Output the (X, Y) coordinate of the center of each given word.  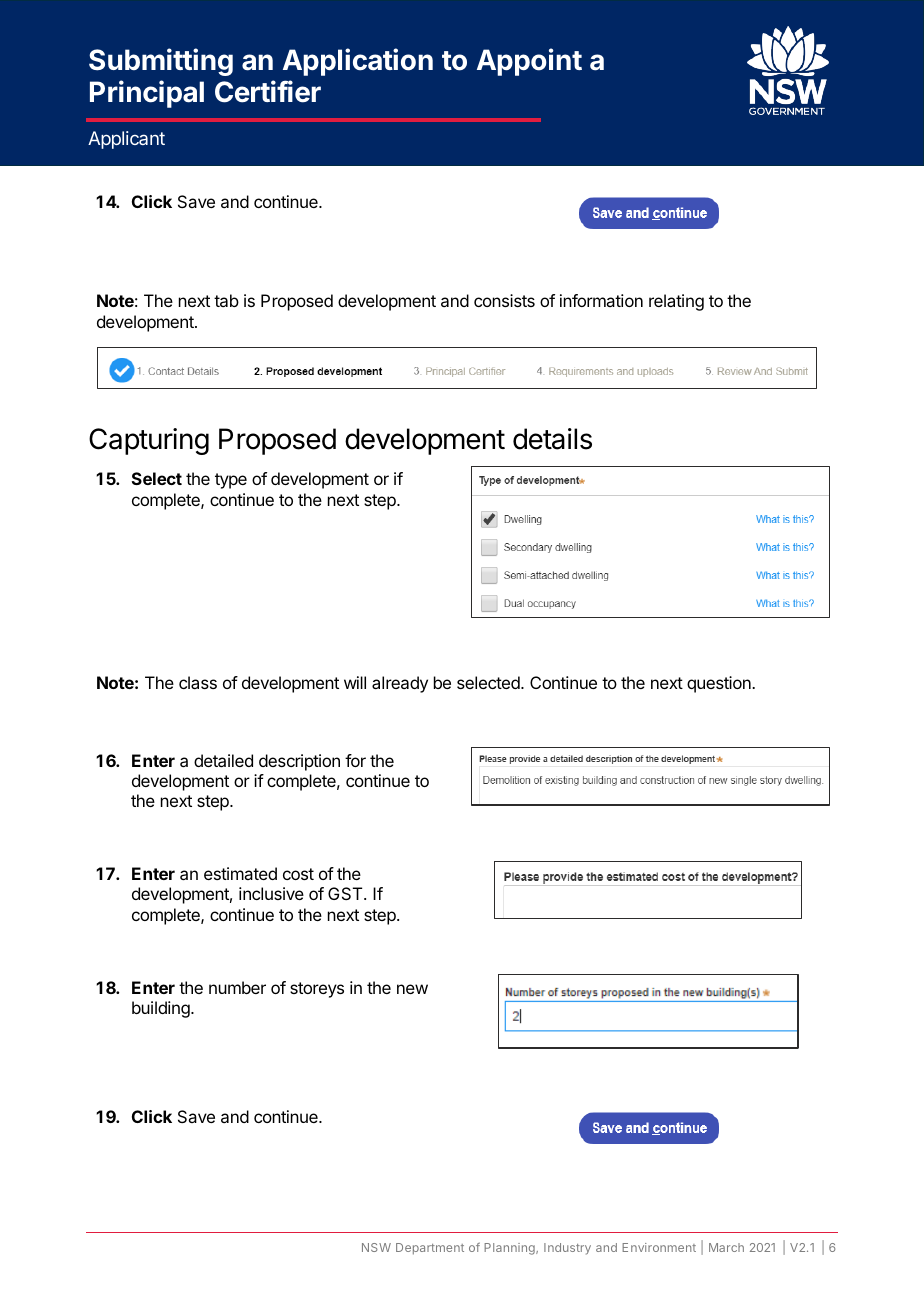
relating (676, 302)
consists (504, 300)
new (412, 989)
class (198, 682)
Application (358, 62)
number (237, 987)
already (400, 684)
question (720, 684)
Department (430, 1249)
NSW (376, 1247)
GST (346, 893)
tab (226, 300)
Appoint (529, 62)
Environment (659, 1247)
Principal (147, 94)
